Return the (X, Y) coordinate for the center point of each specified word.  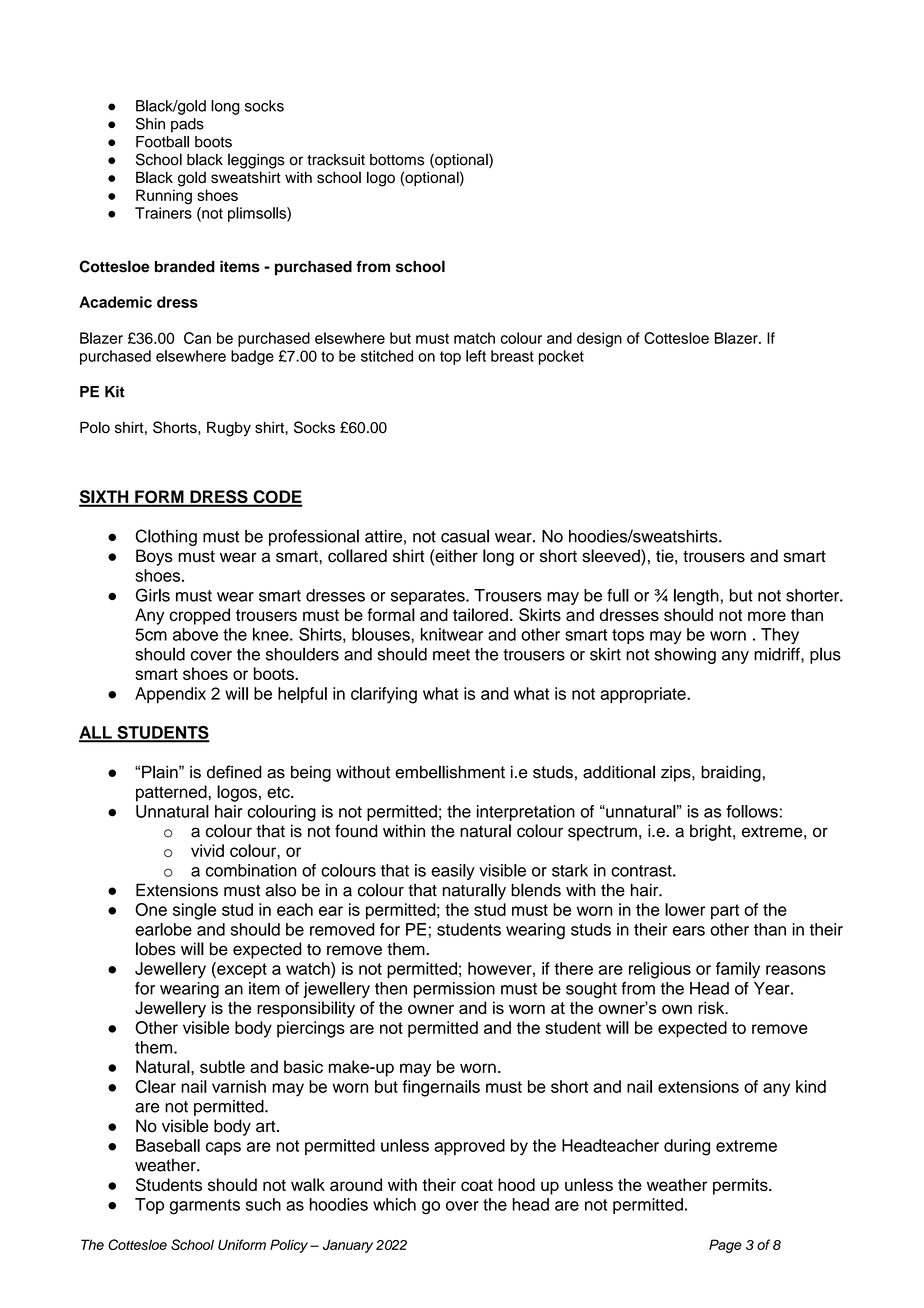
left (476, 356)
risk (712, 1007)
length (696, 597)
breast (512, 356)
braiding (731, 773)
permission (454, 990)
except (241, 970)
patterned (171, 793)
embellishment (450, 772)
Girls (153, 595)
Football (162, 142)
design (599, 339)
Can (197, 338)
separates (429, 597)
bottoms (397, 160)
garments (205, 1207)
